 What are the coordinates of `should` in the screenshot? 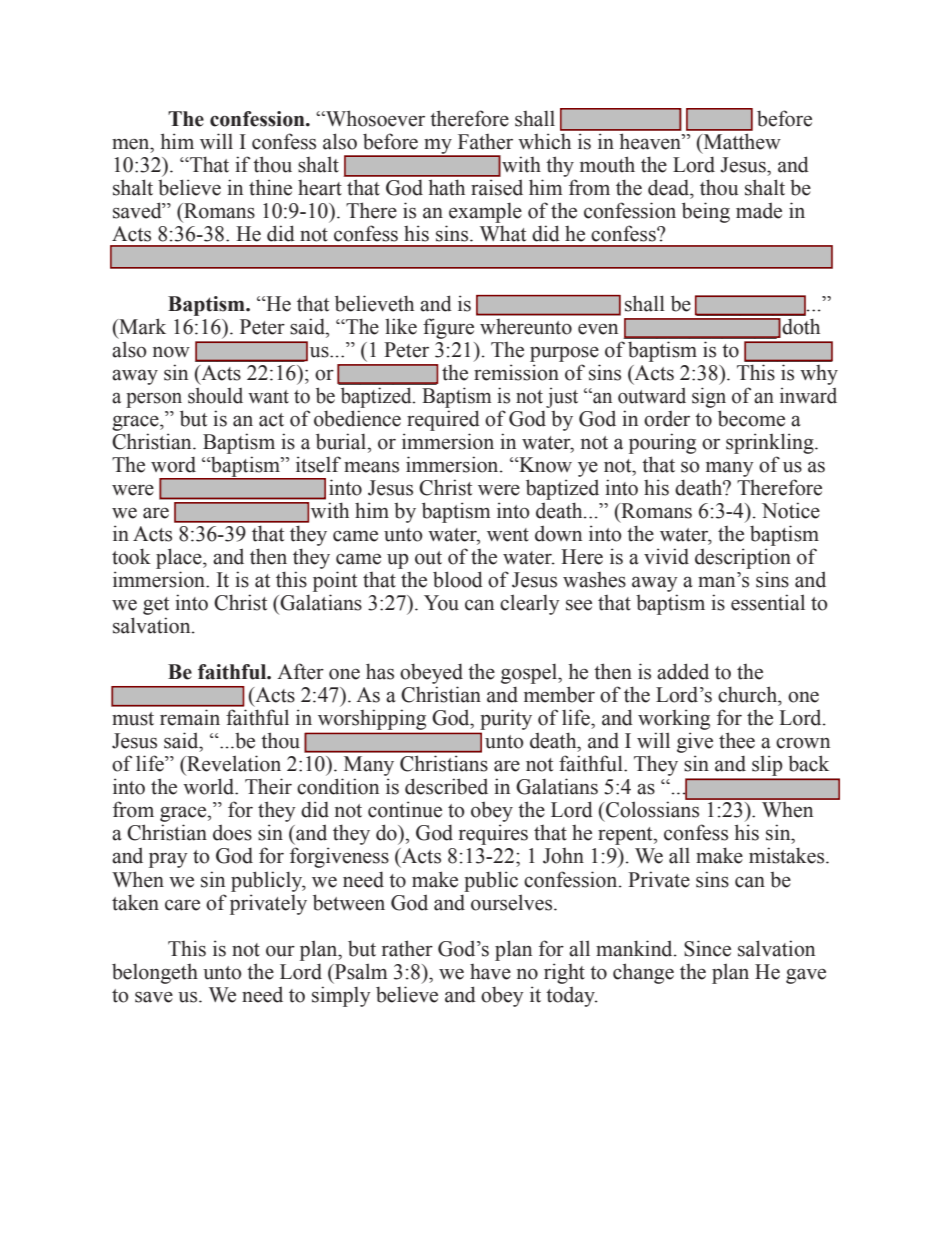 It's located at (215, 395).
